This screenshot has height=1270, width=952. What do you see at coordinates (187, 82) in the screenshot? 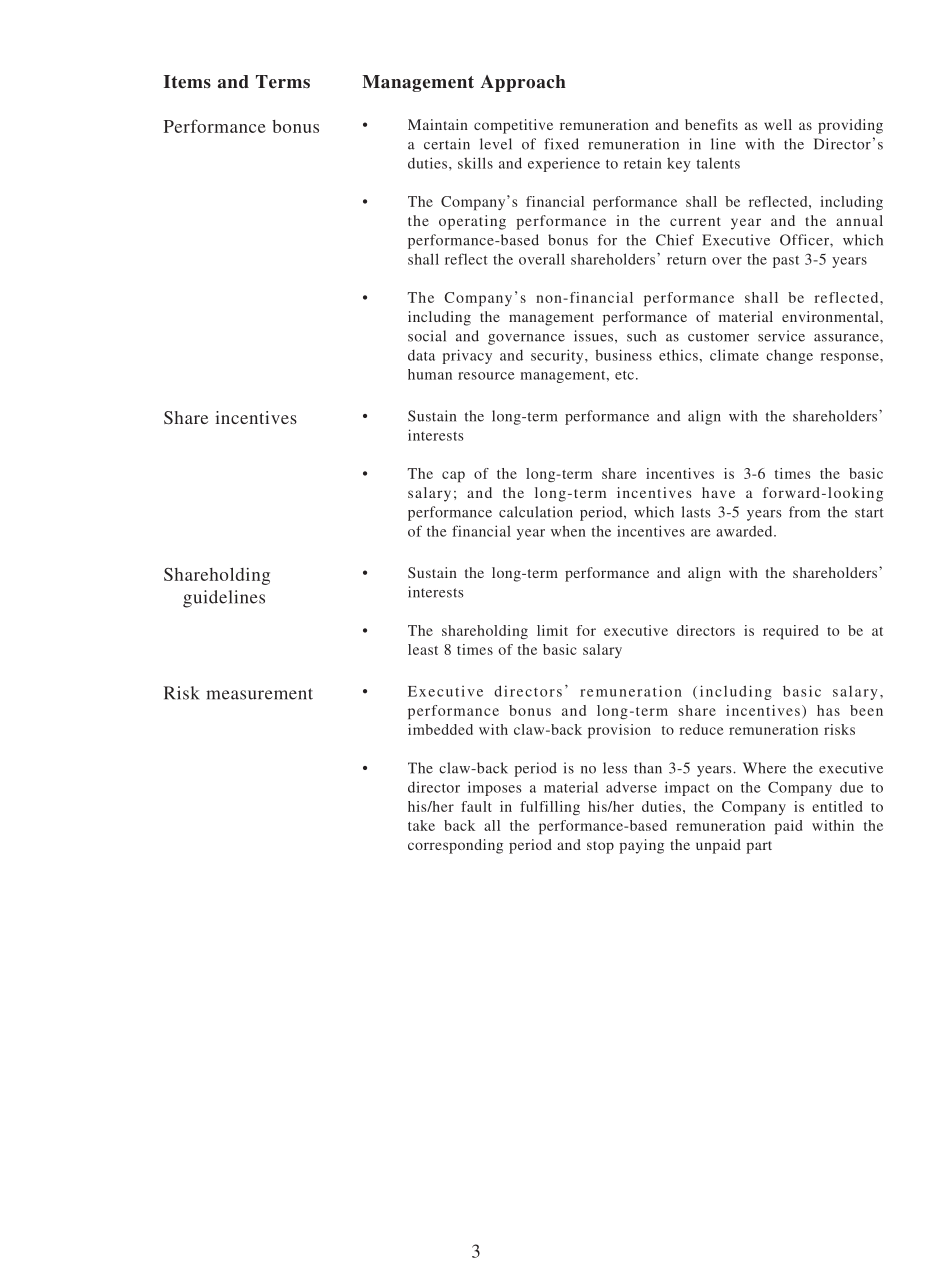
I see `Items` at bounding box center [187, 82].
